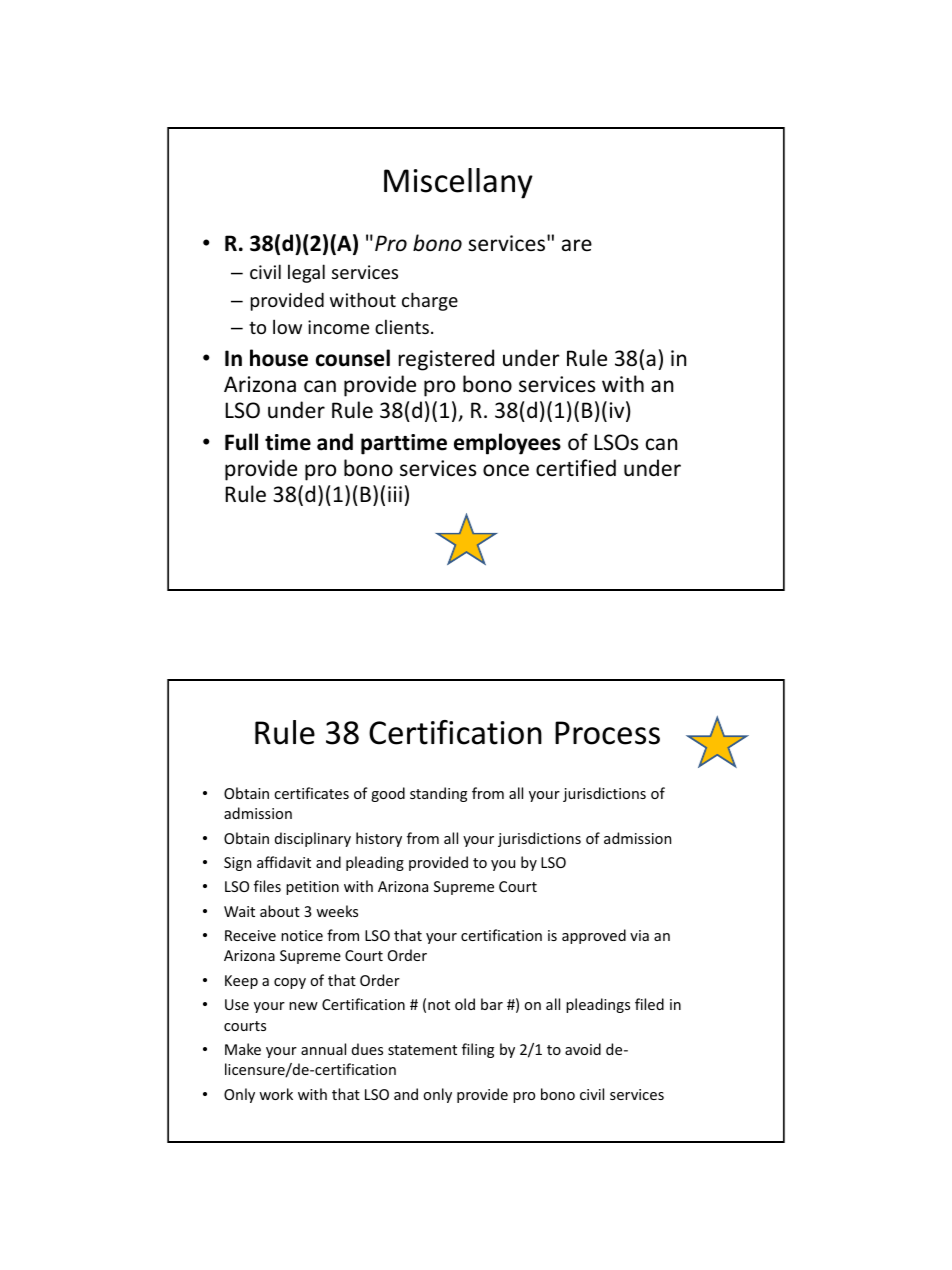 Image resolution: width=952 pixels, height=1270 pixels. What do you see at coordinates (306, 273) in the screenshot?
I see `legal` at bounding box center [306, 273].
